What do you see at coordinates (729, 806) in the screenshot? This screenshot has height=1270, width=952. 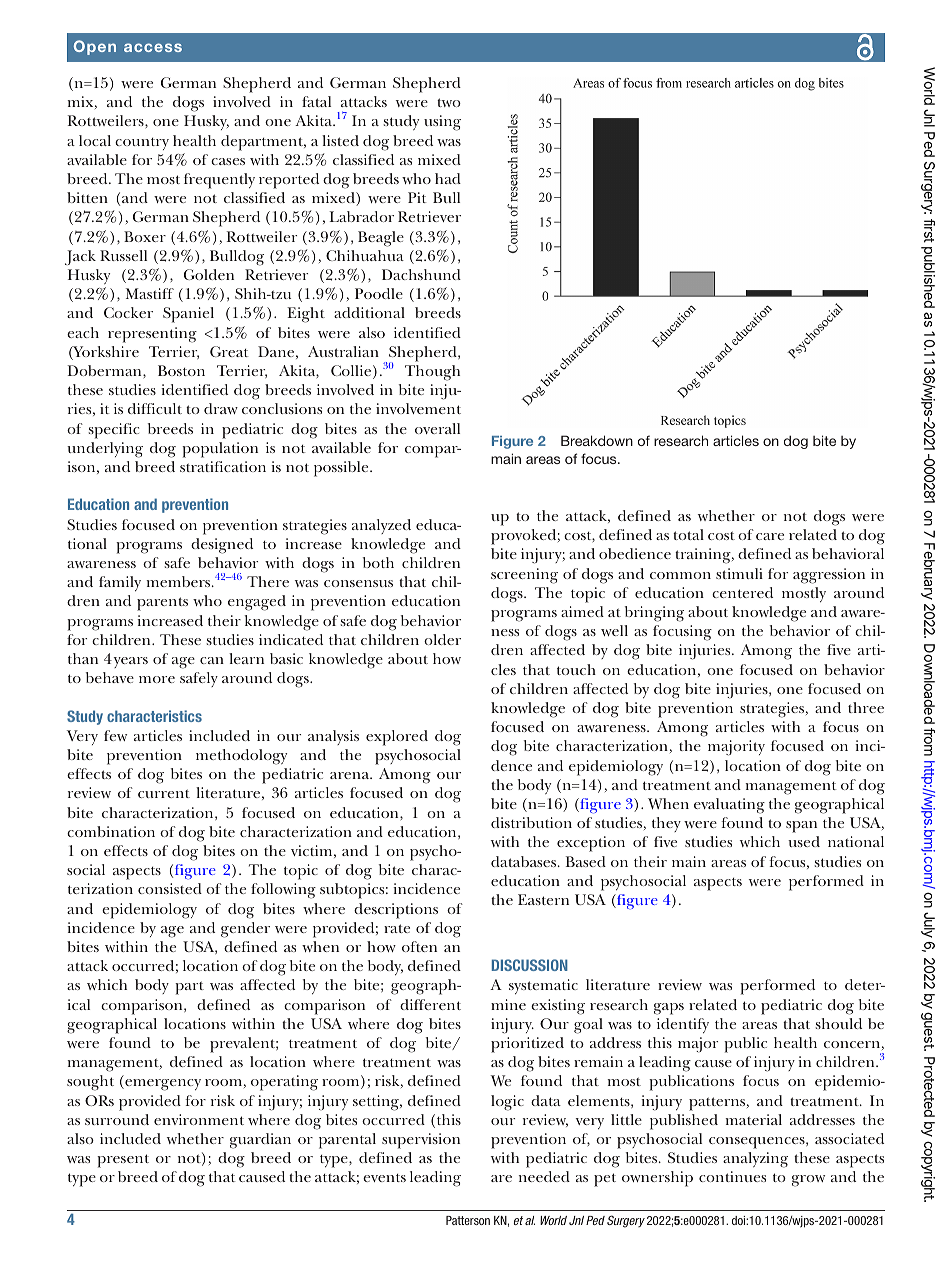 I see `evaluating` at bounding box center [729, 806].
